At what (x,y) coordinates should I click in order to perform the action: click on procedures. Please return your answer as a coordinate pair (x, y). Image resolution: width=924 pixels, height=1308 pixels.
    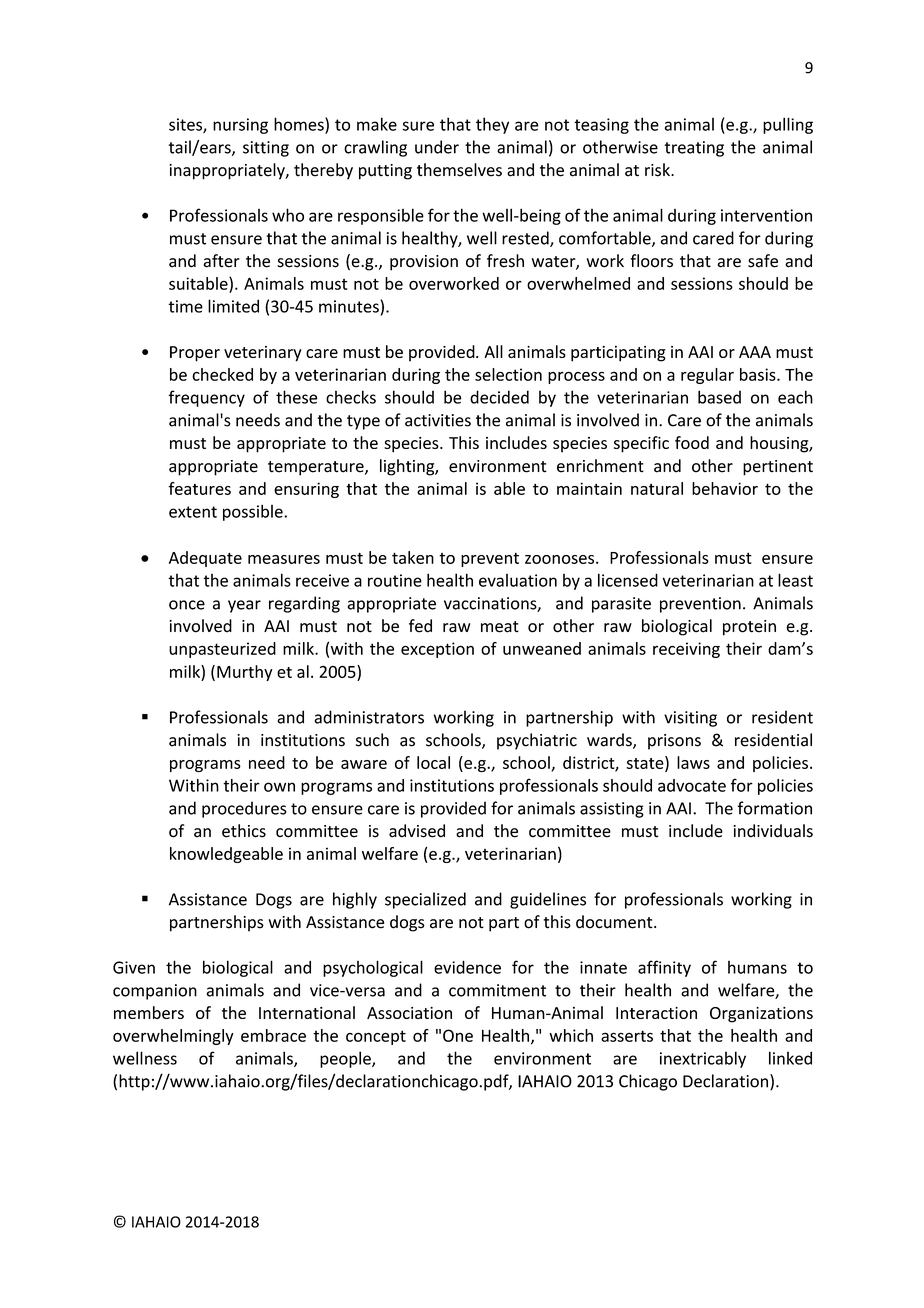
    Looking at the image, I should click on (244, 809).
